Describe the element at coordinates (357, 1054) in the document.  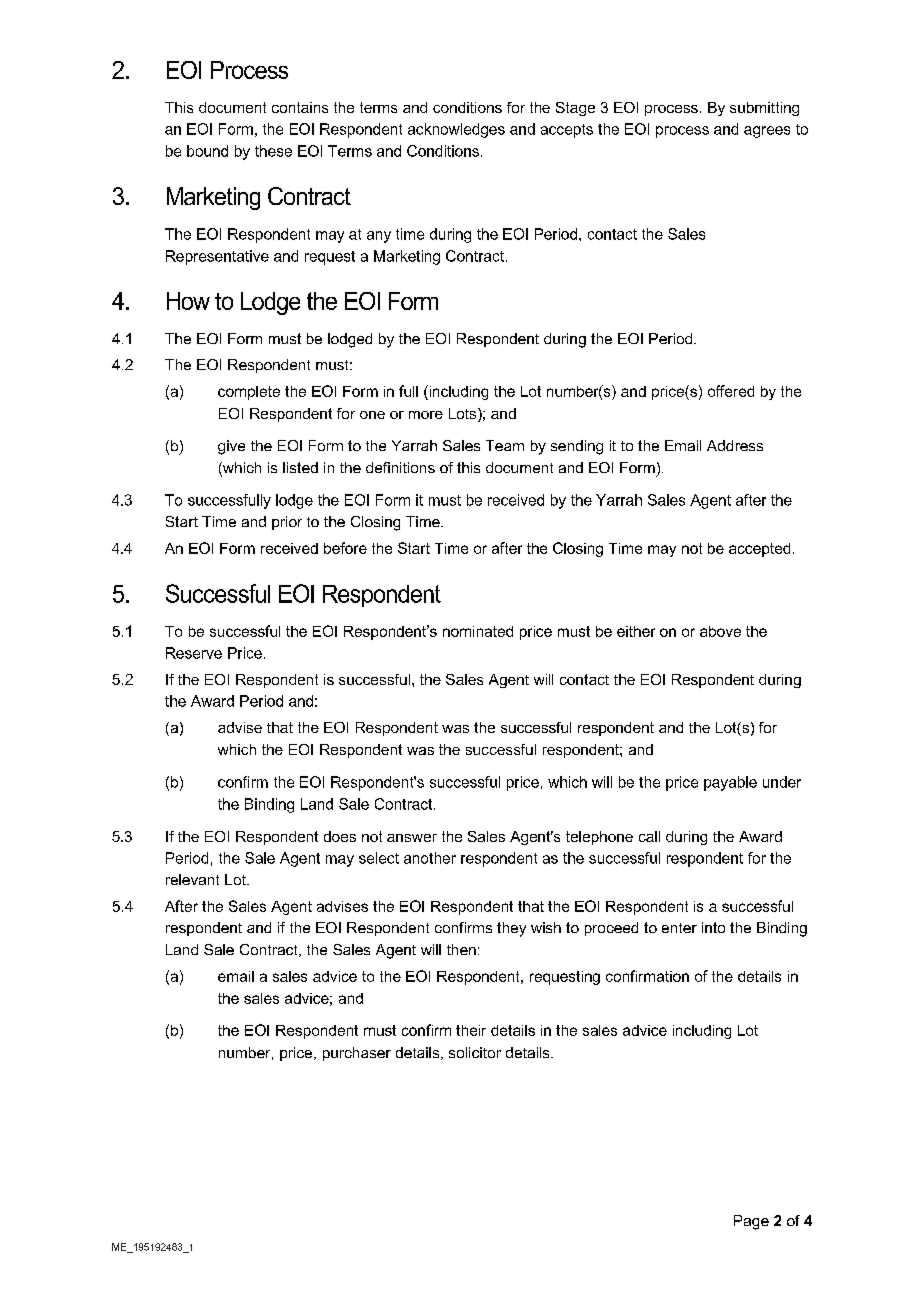
I see `purchaser` at that location.
